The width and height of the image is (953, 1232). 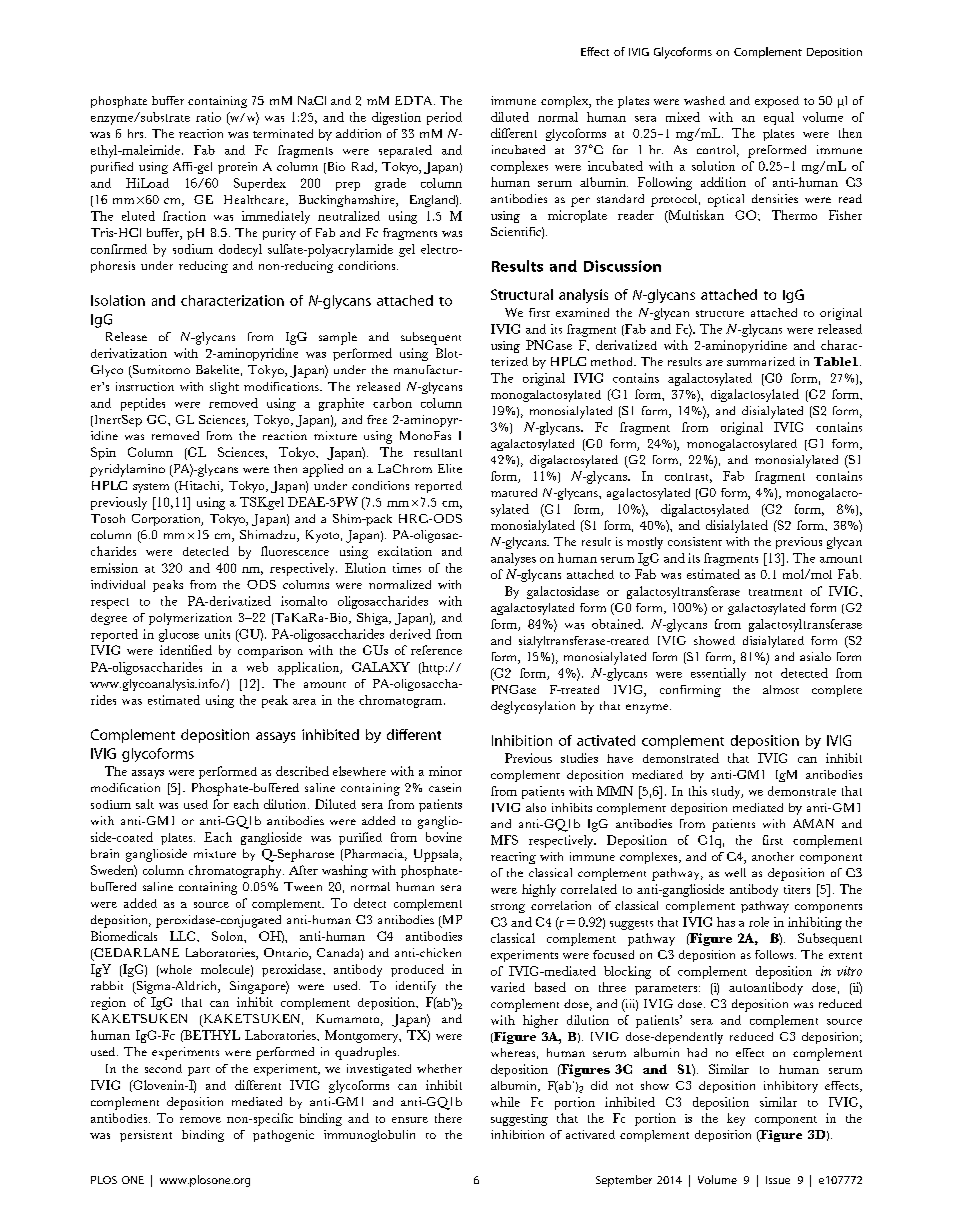 I want to click on period, so click(x=444, y=118).
